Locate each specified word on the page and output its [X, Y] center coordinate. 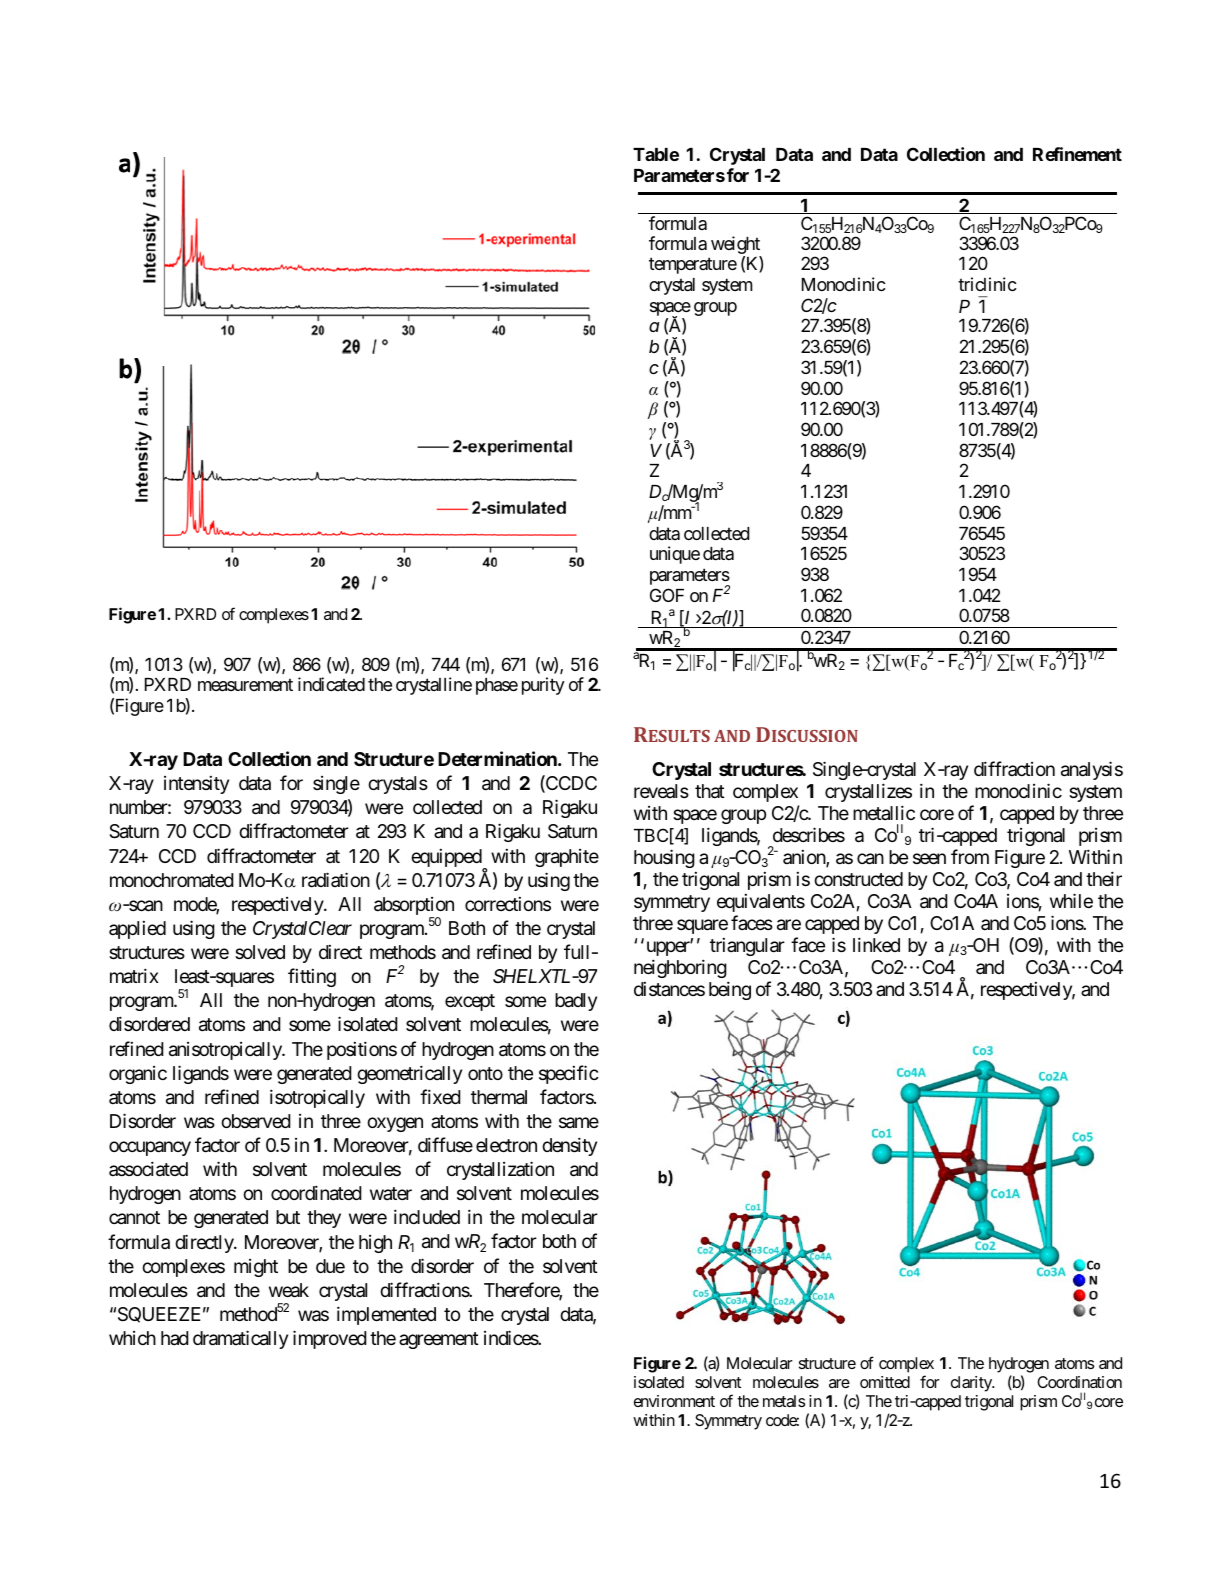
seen [929, 859]
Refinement [1077, 154]
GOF [667, 595]
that [710, 791]
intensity [196, 785]
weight [736, 246]
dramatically [240, 1339]
